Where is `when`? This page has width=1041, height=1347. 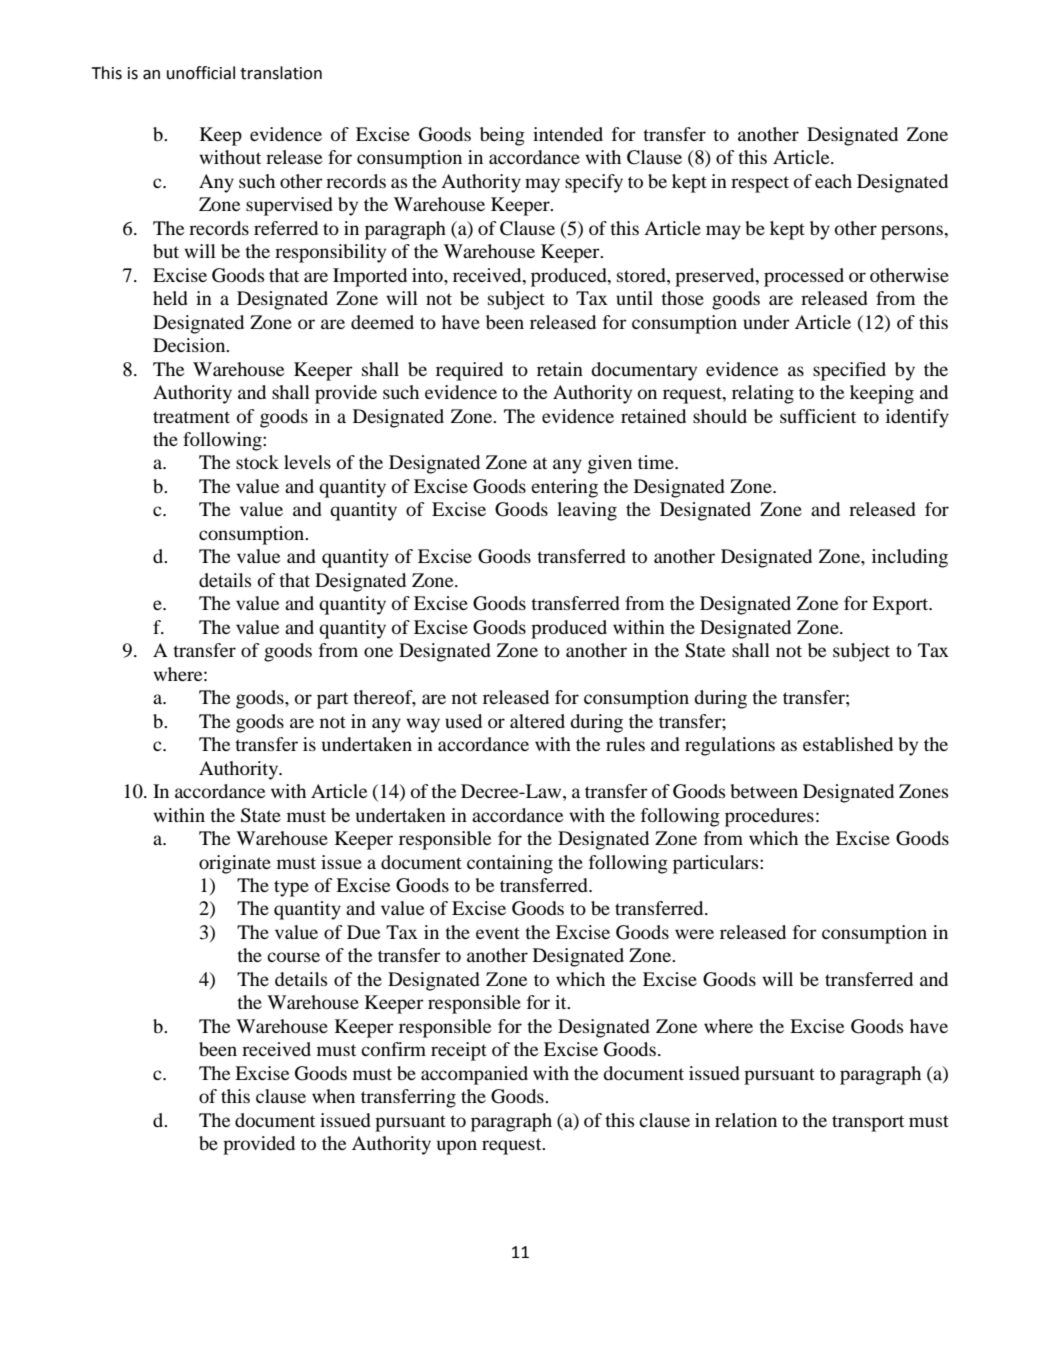
when is located at coordinates (333, 1096).
